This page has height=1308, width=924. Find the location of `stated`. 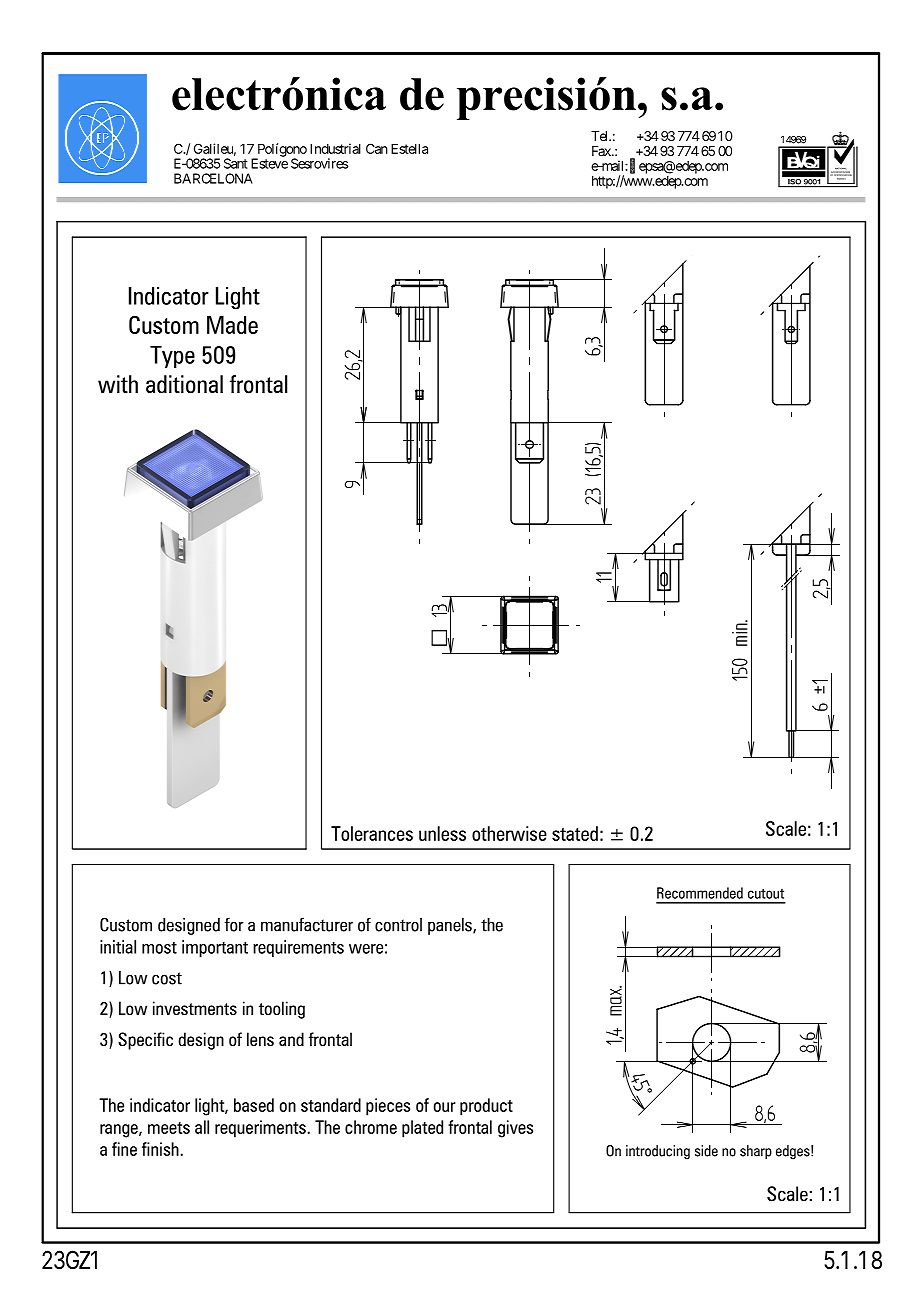

stated is located at coordinates (575, 833).
